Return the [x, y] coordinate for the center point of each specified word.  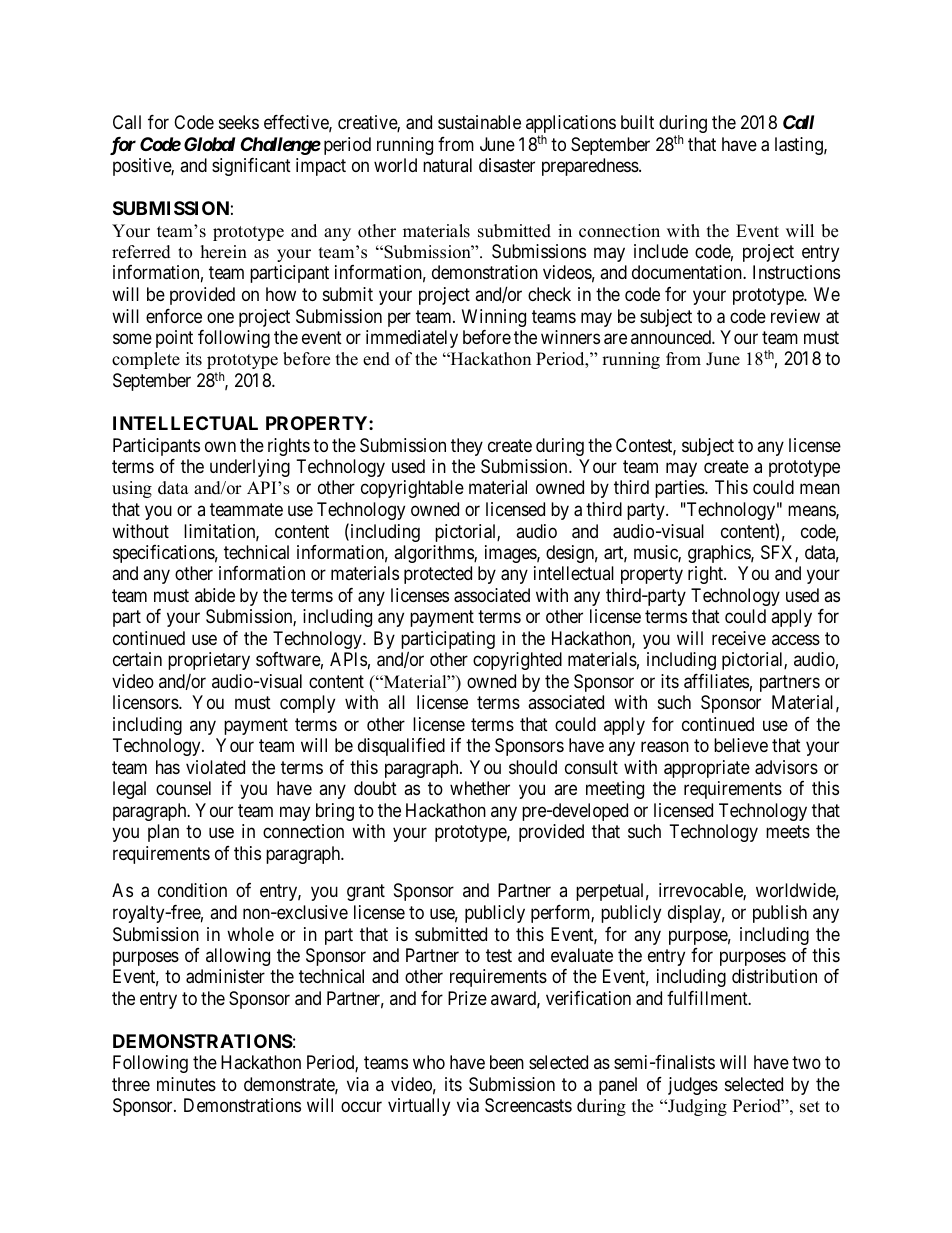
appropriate [707, 769]
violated [215, 767]
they [467, 447]
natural [447, 165]
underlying [250, 468]
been [507, 1062]
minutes [186, 1084]
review [795, 316]
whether [480, 788]
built [637, 122]
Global [209, 144]
